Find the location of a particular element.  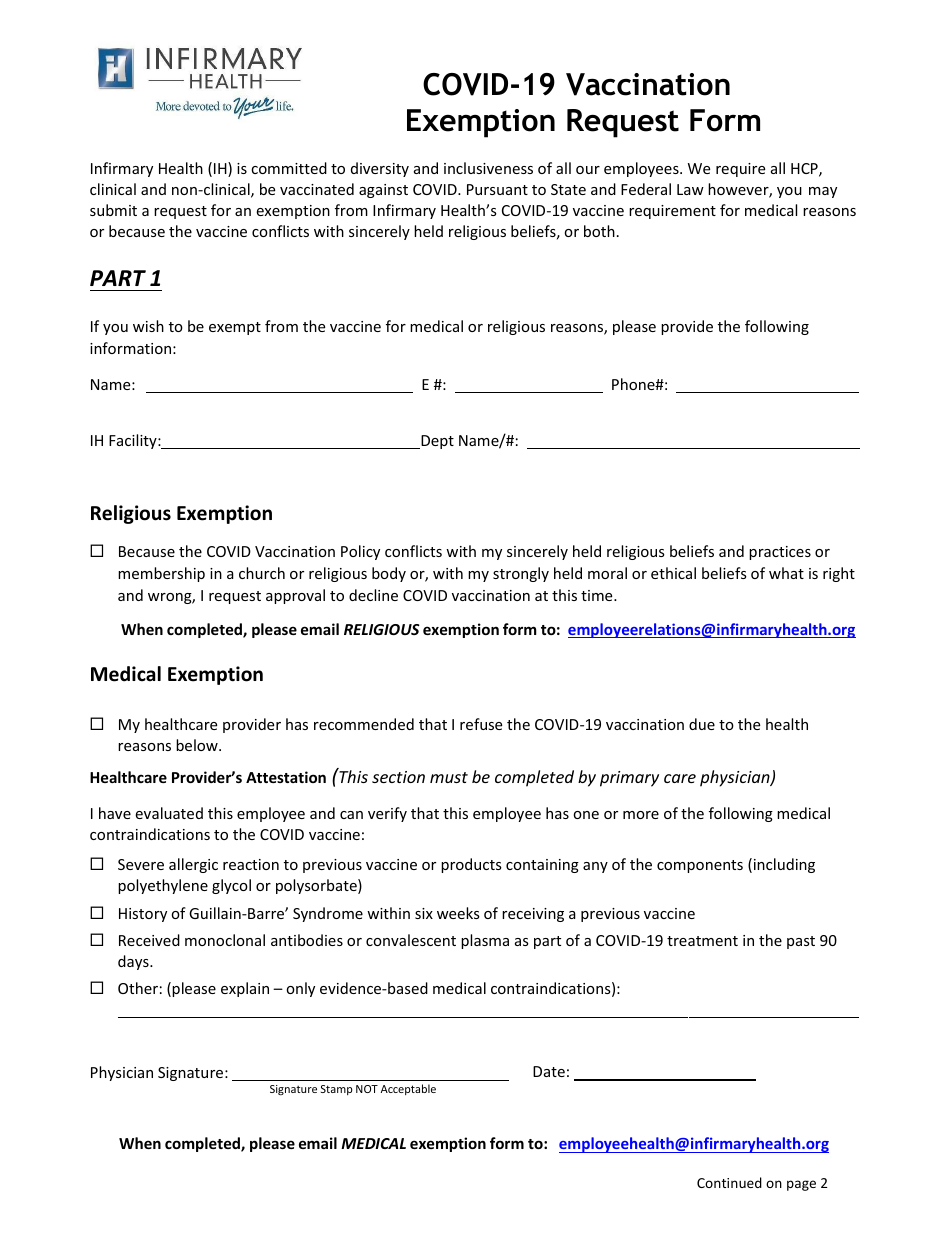

must is located at coordinates (449, 777).
